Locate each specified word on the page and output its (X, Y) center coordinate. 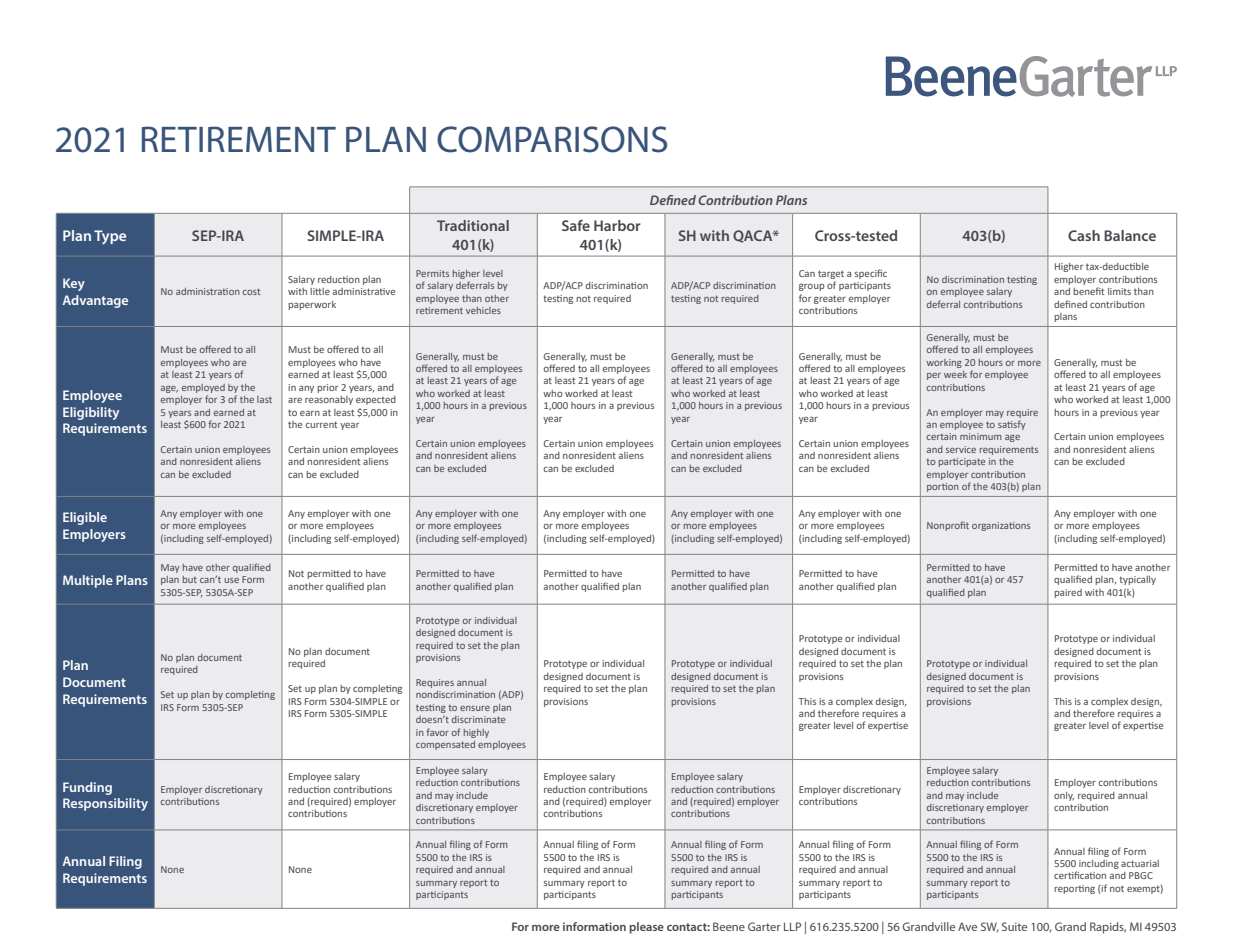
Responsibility (105, 804)
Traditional (473, 225)
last (264, 399)
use (231, 580)
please (646, 928)
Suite (1014, 926)
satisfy (1012, 425)
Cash (1084, 235)
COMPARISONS (552, 139)
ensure (475, 708)
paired (1068, 593)
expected (376, 400)
